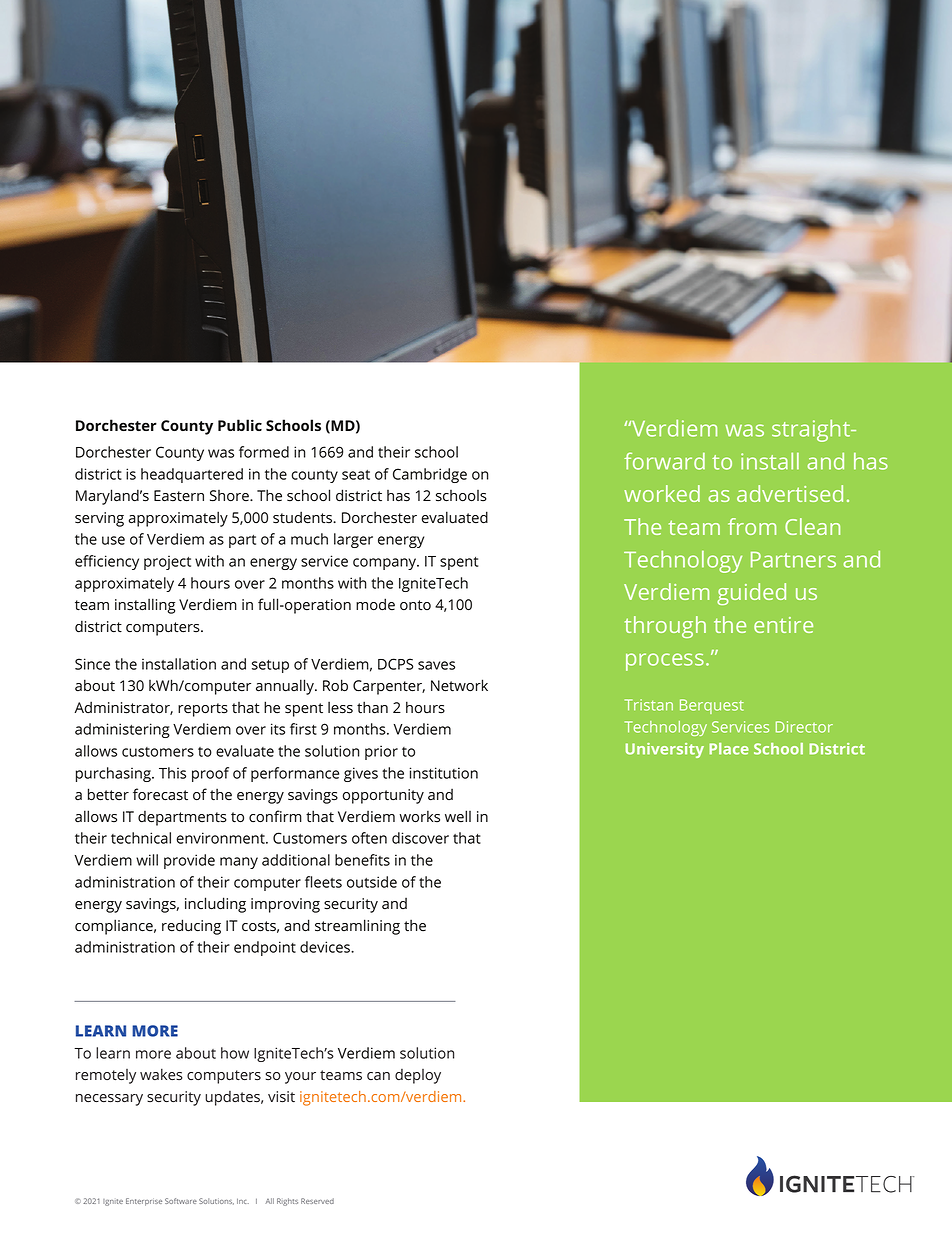 The width and height of the page is (952, 1233). I want to click on well, so click(458, 816).
